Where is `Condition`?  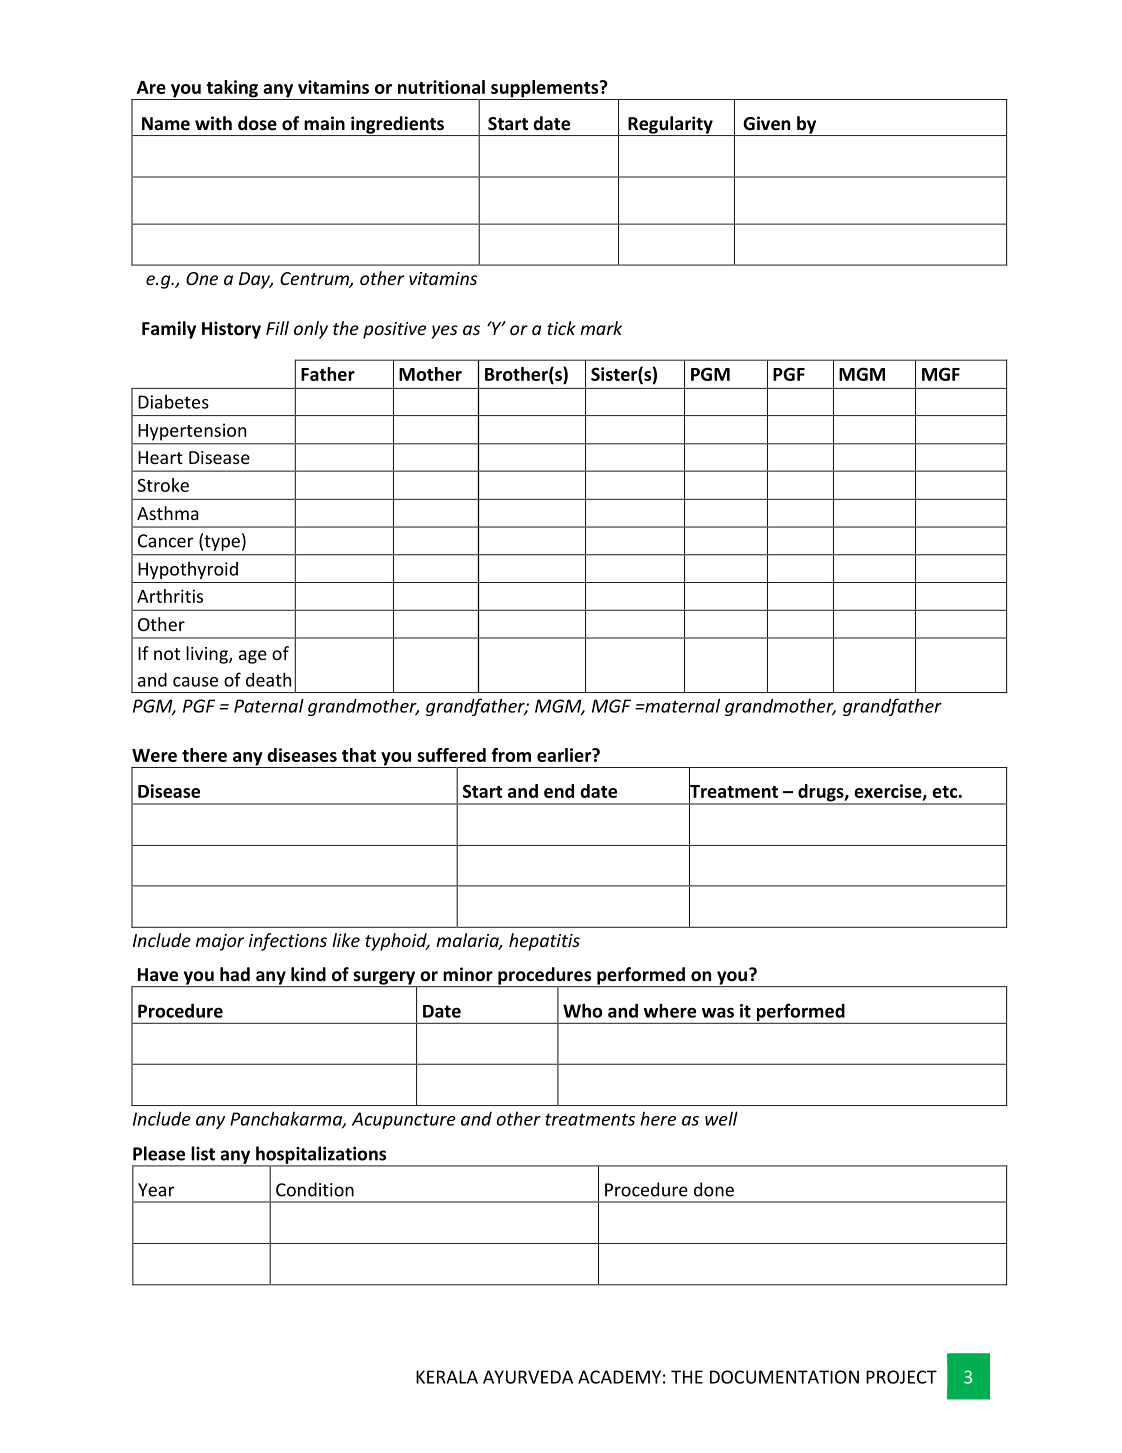
Condition is located at coordinates (315, 1189).
